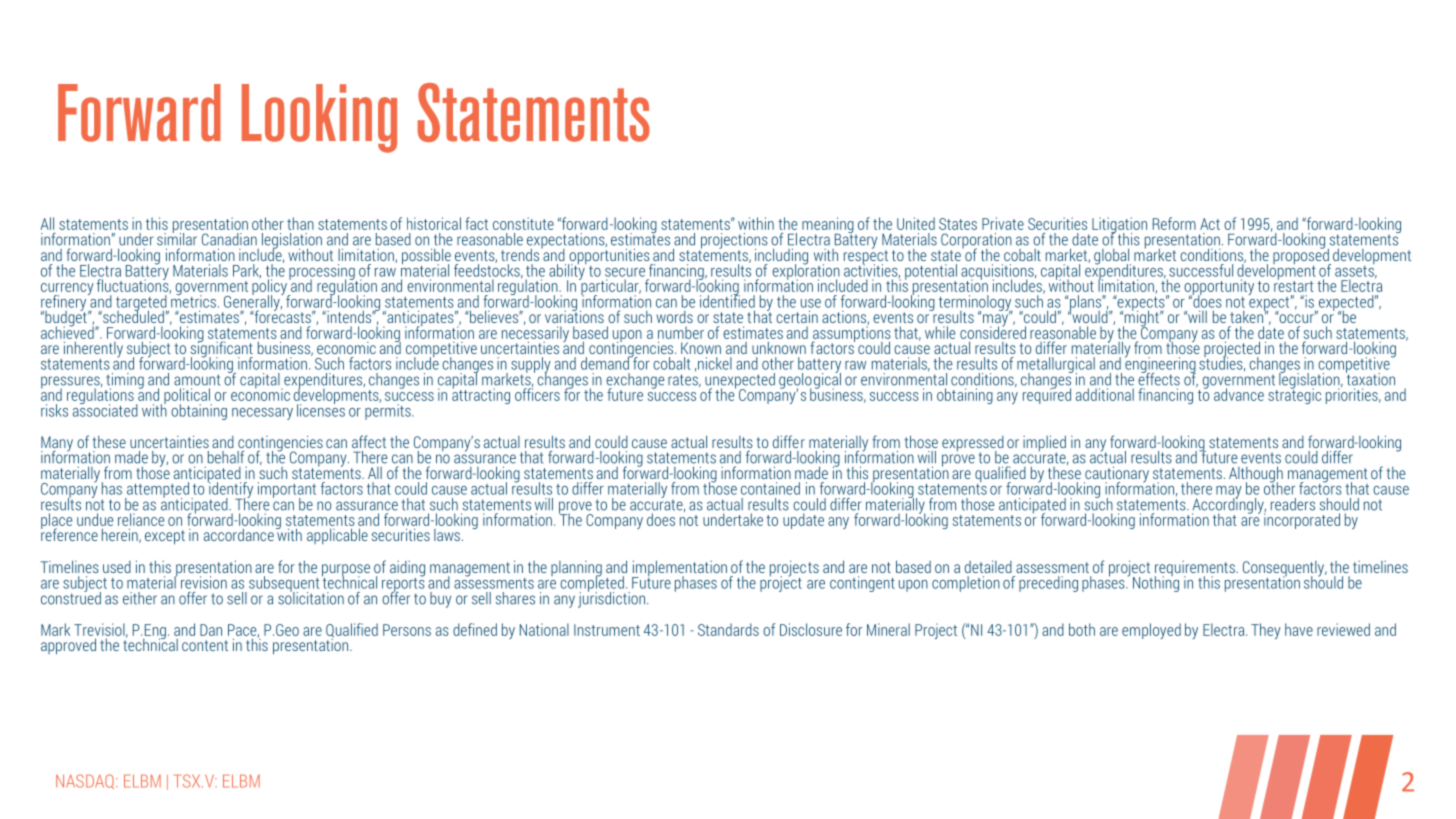 This screenshot has width=1456, height=819. What do you see at coordinates (229, 239) in the screenshot?
I see `Canadian` at bounding box center [229, 239].
